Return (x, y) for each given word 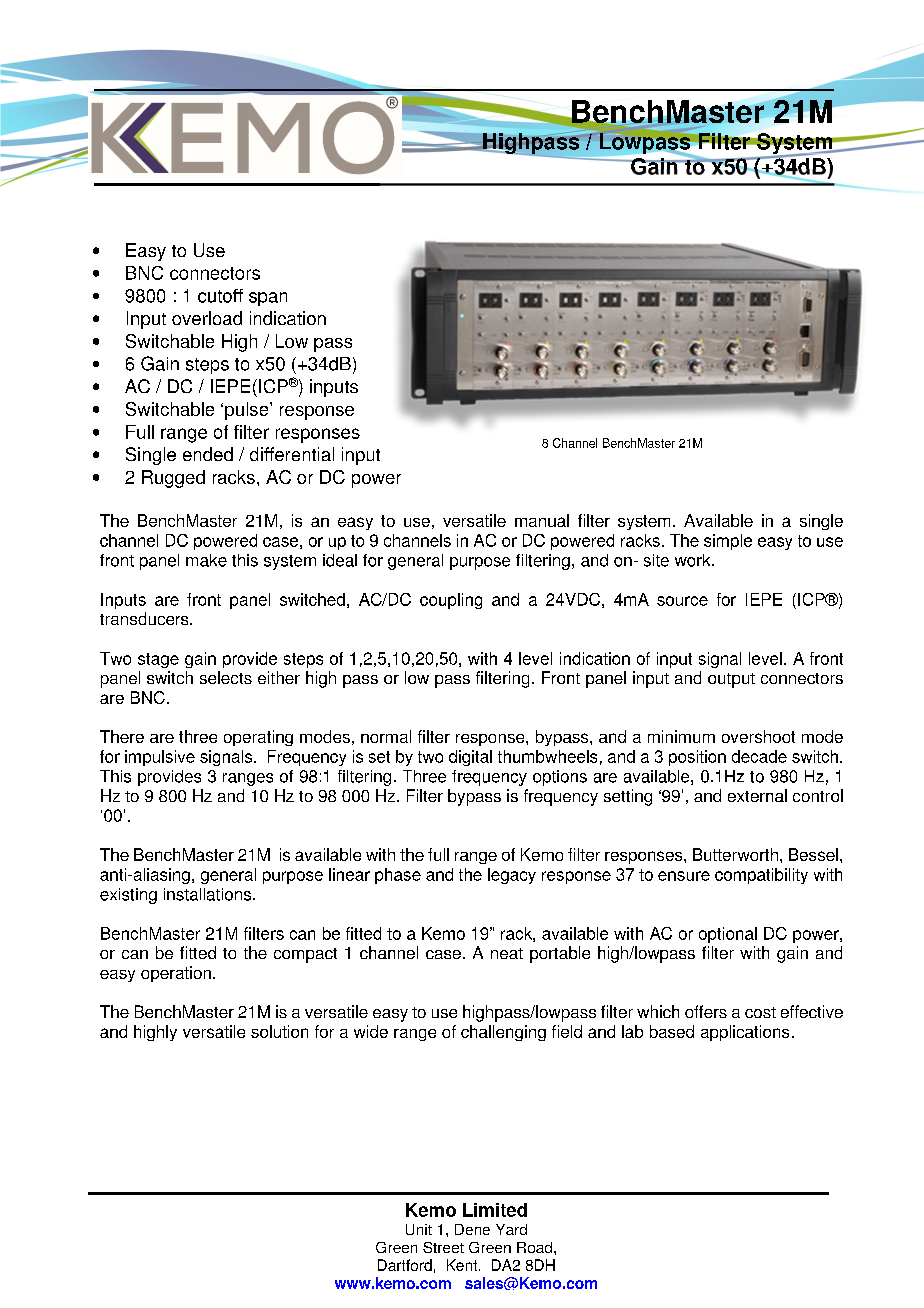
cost (760, 1012)
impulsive (160, 758)
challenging (503, 1033)
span (268, 299)
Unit (419, 1229)
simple (728, 542)
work (694, 560)
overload (207, 318)
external (757, 795)
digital (470, 758)
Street (443, 1247)
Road (534, 1247)
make (206, 560)
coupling (451, 601)
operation (176, 974)
